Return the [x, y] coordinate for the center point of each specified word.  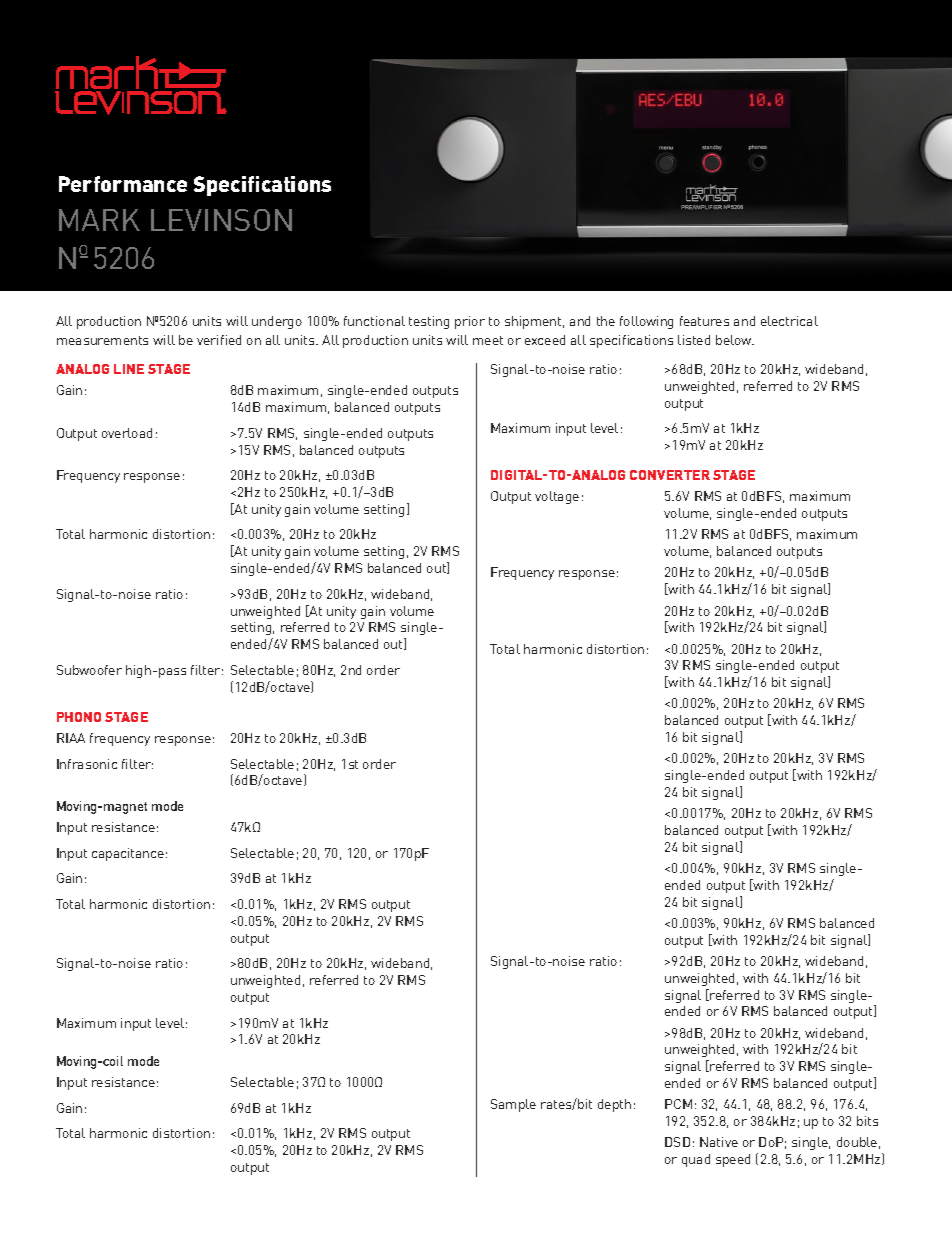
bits [867, 1121]
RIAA [71, 738]
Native [719, 1142]
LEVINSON [221, 220]
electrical [789, 321]
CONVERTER [670, 475]
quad [696, 1160]
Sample [513, 1105]
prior [470, 322]
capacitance [128, 854]
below [735, 340]
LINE [129, 369]
